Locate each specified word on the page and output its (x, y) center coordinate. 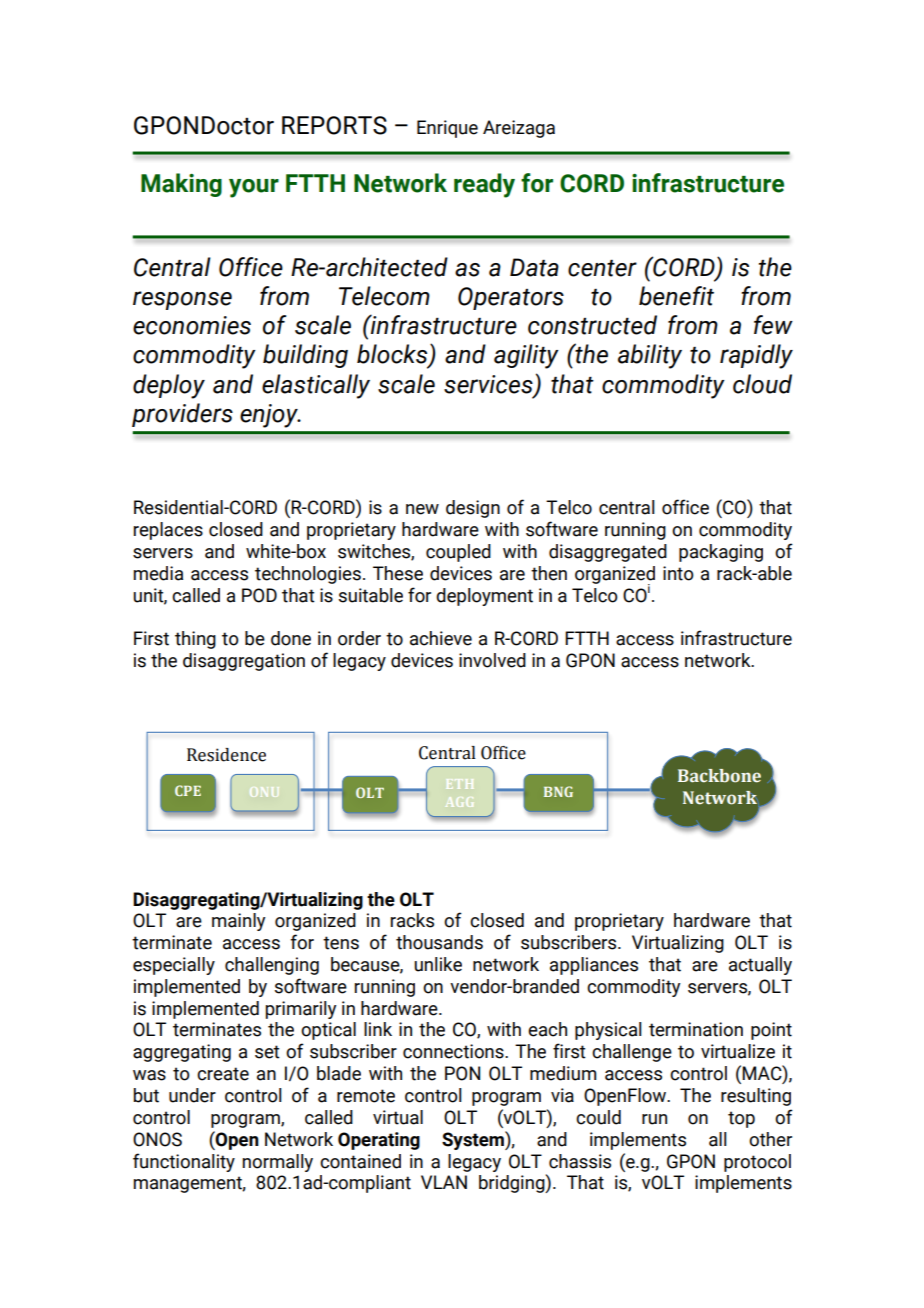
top (741, 1119)
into (678, 573)
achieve (441, 638)
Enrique (447, 129)
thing (195, 640)
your (254, 188)
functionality (184, 1162)
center (602, 268)
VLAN (444, 1182)
